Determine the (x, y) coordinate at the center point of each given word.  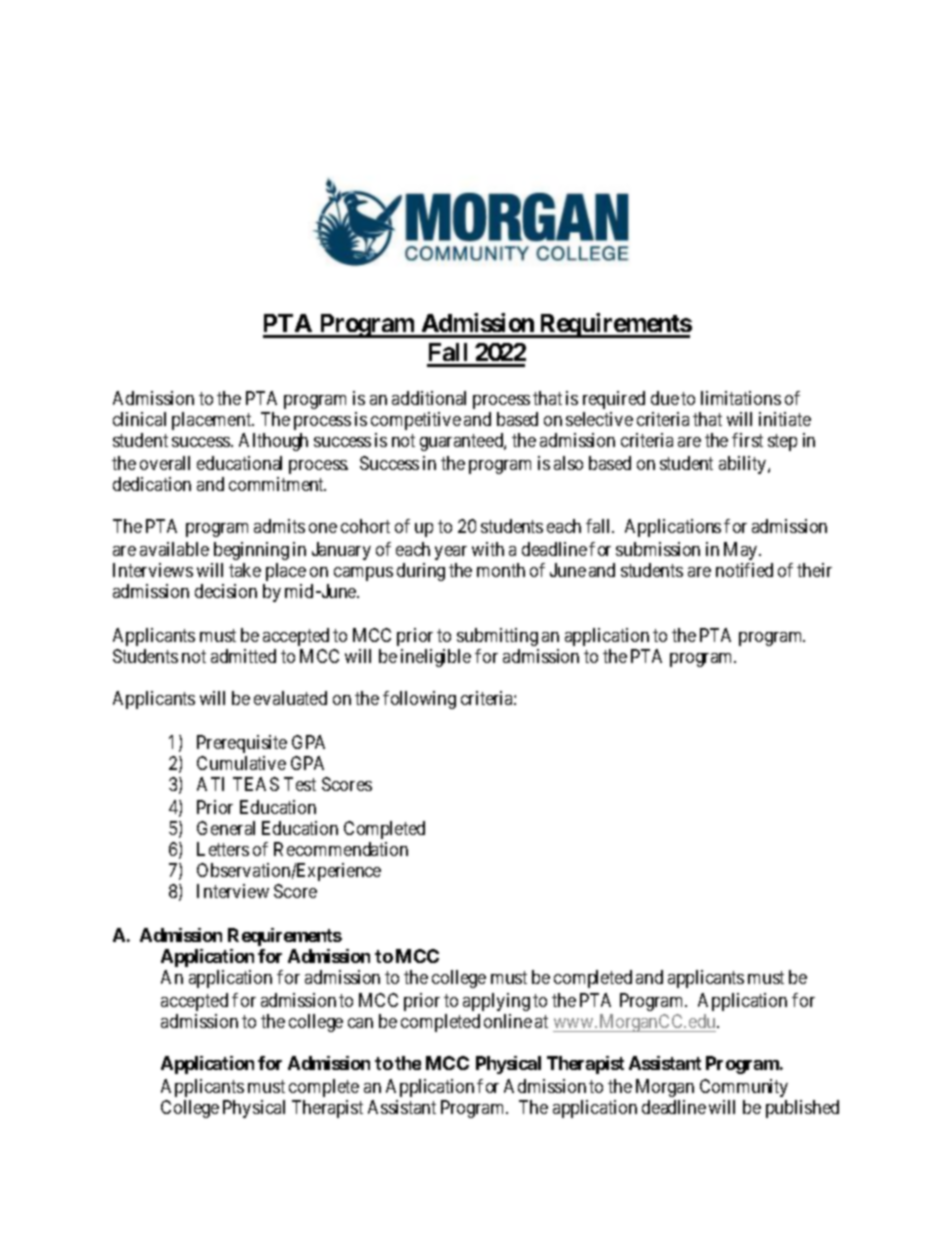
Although (273, 442)
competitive (416, 421)
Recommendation (341, 849)
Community (744, 1088)
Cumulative (241, 763)
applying (496, 1002)
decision (226, 591)
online (508, 1021)
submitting (497, 637)
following (419, 700)
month (501, 570)
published (802, 1109)
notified (744, 570)
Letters (223, 849)
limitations (741, 398)
